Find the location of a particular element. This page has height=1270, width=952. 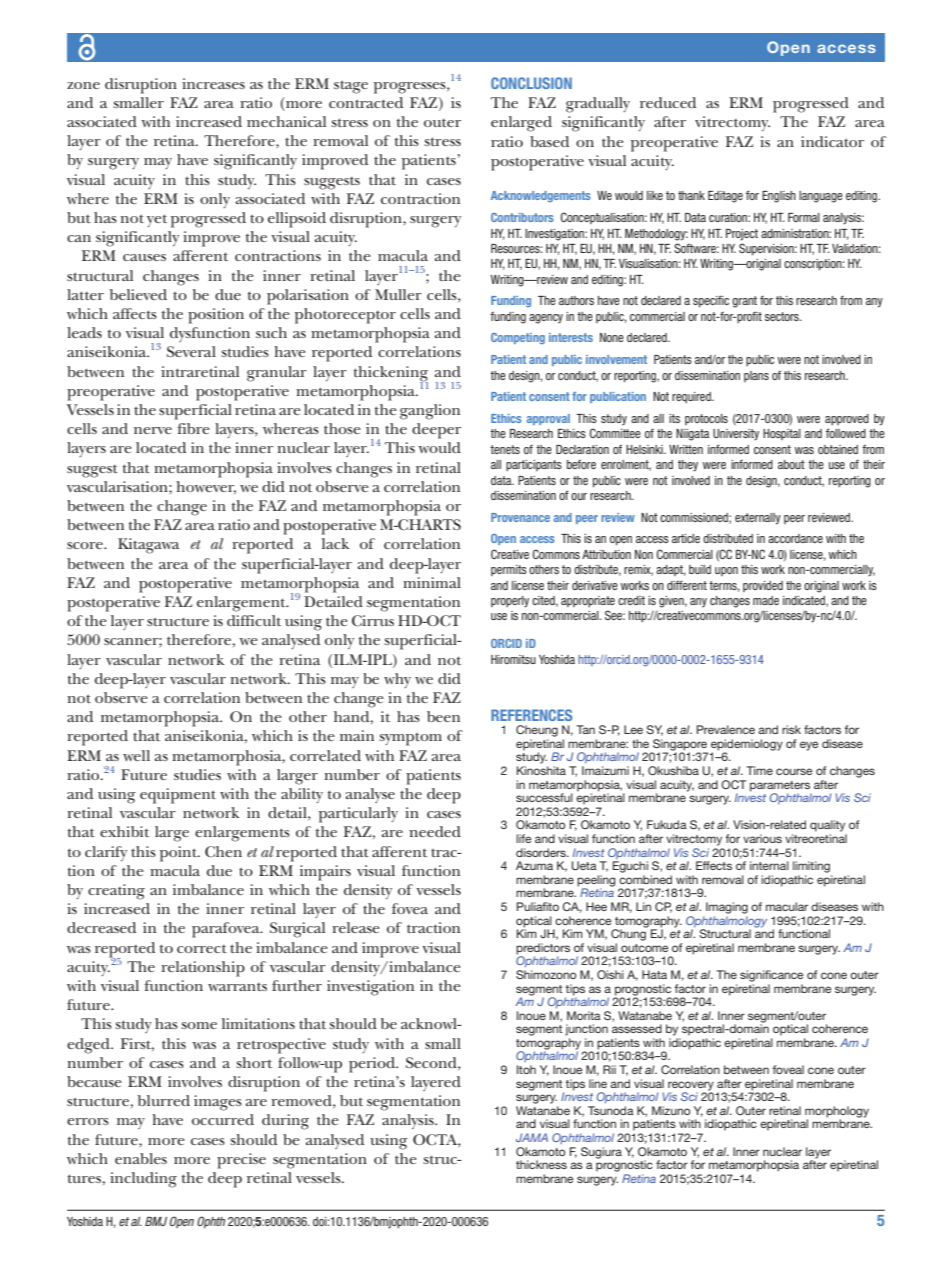

Imaging is located at coordinates (727, 908).
